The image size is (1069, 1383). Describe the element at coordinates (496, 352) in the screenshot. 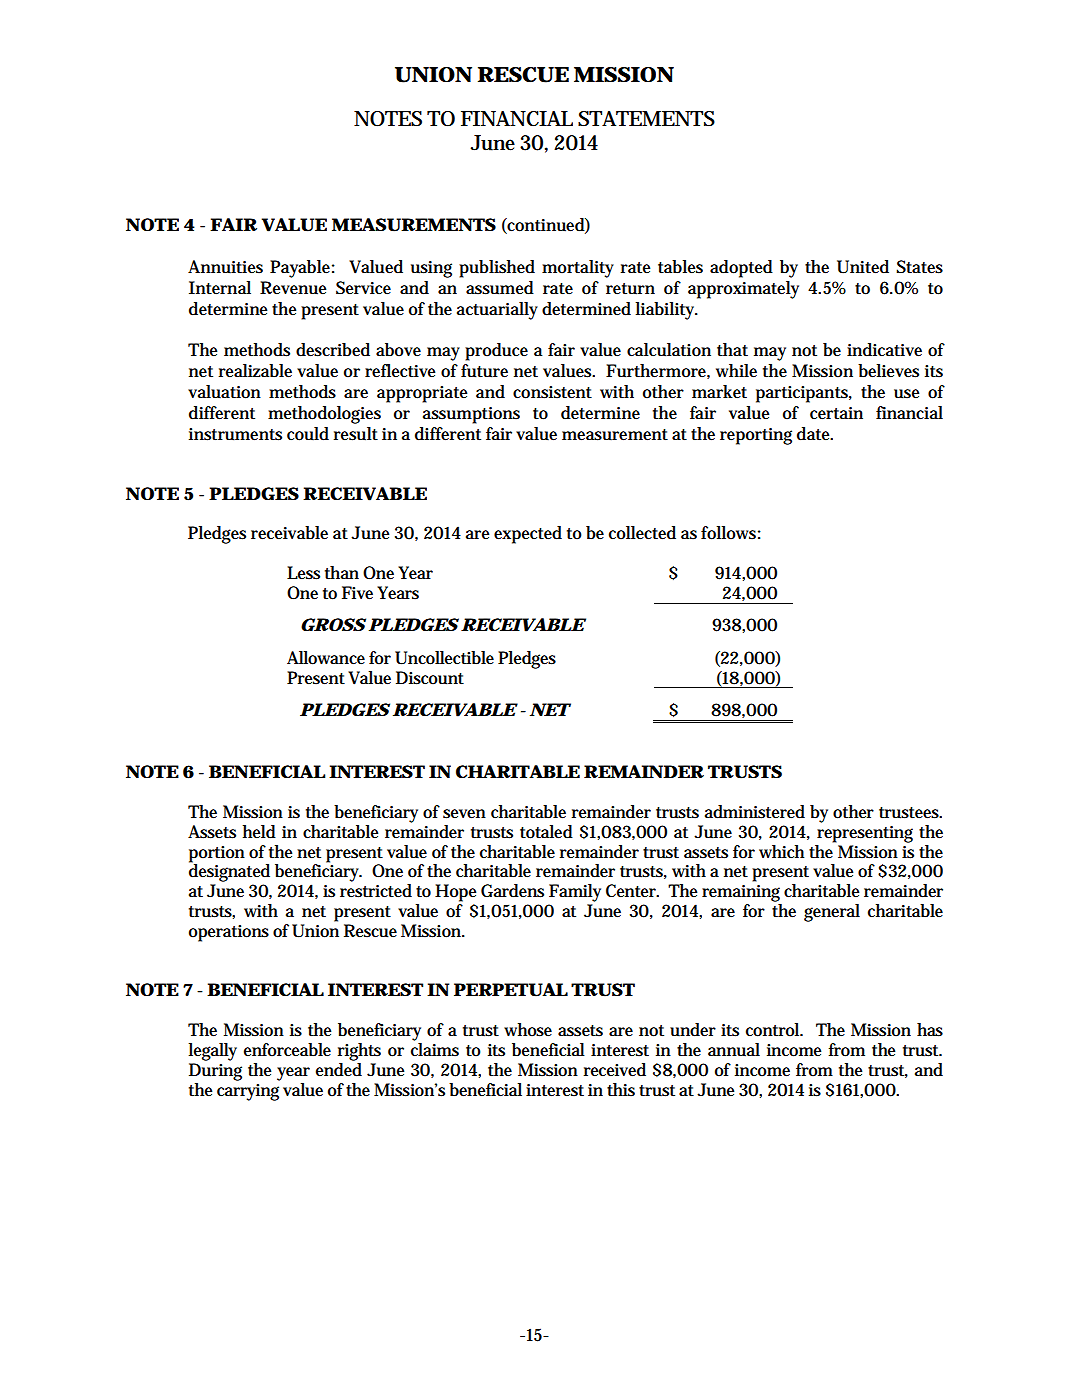

I see `produce` at that location.
